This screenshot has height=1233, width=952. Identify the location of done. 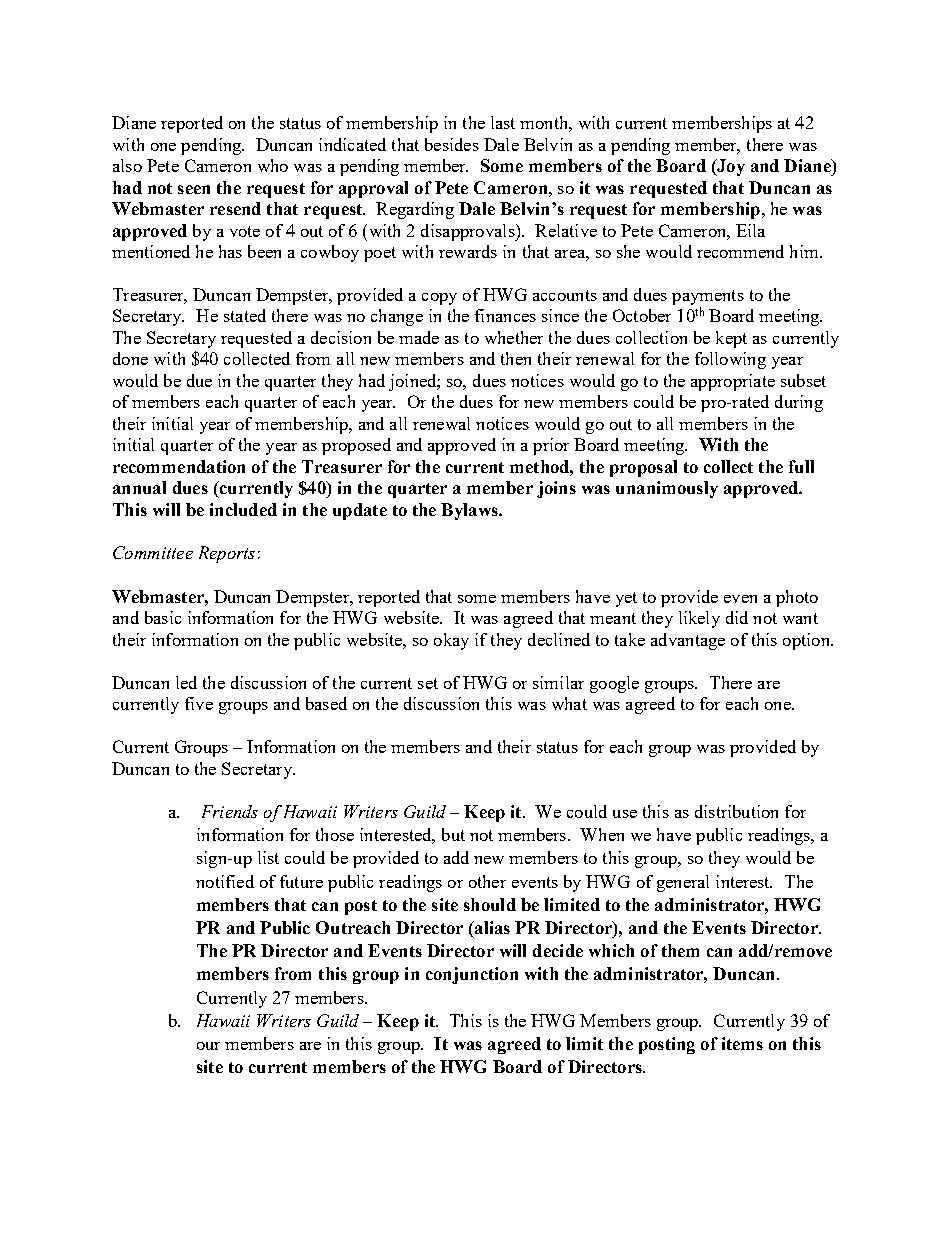
(130, 358).
